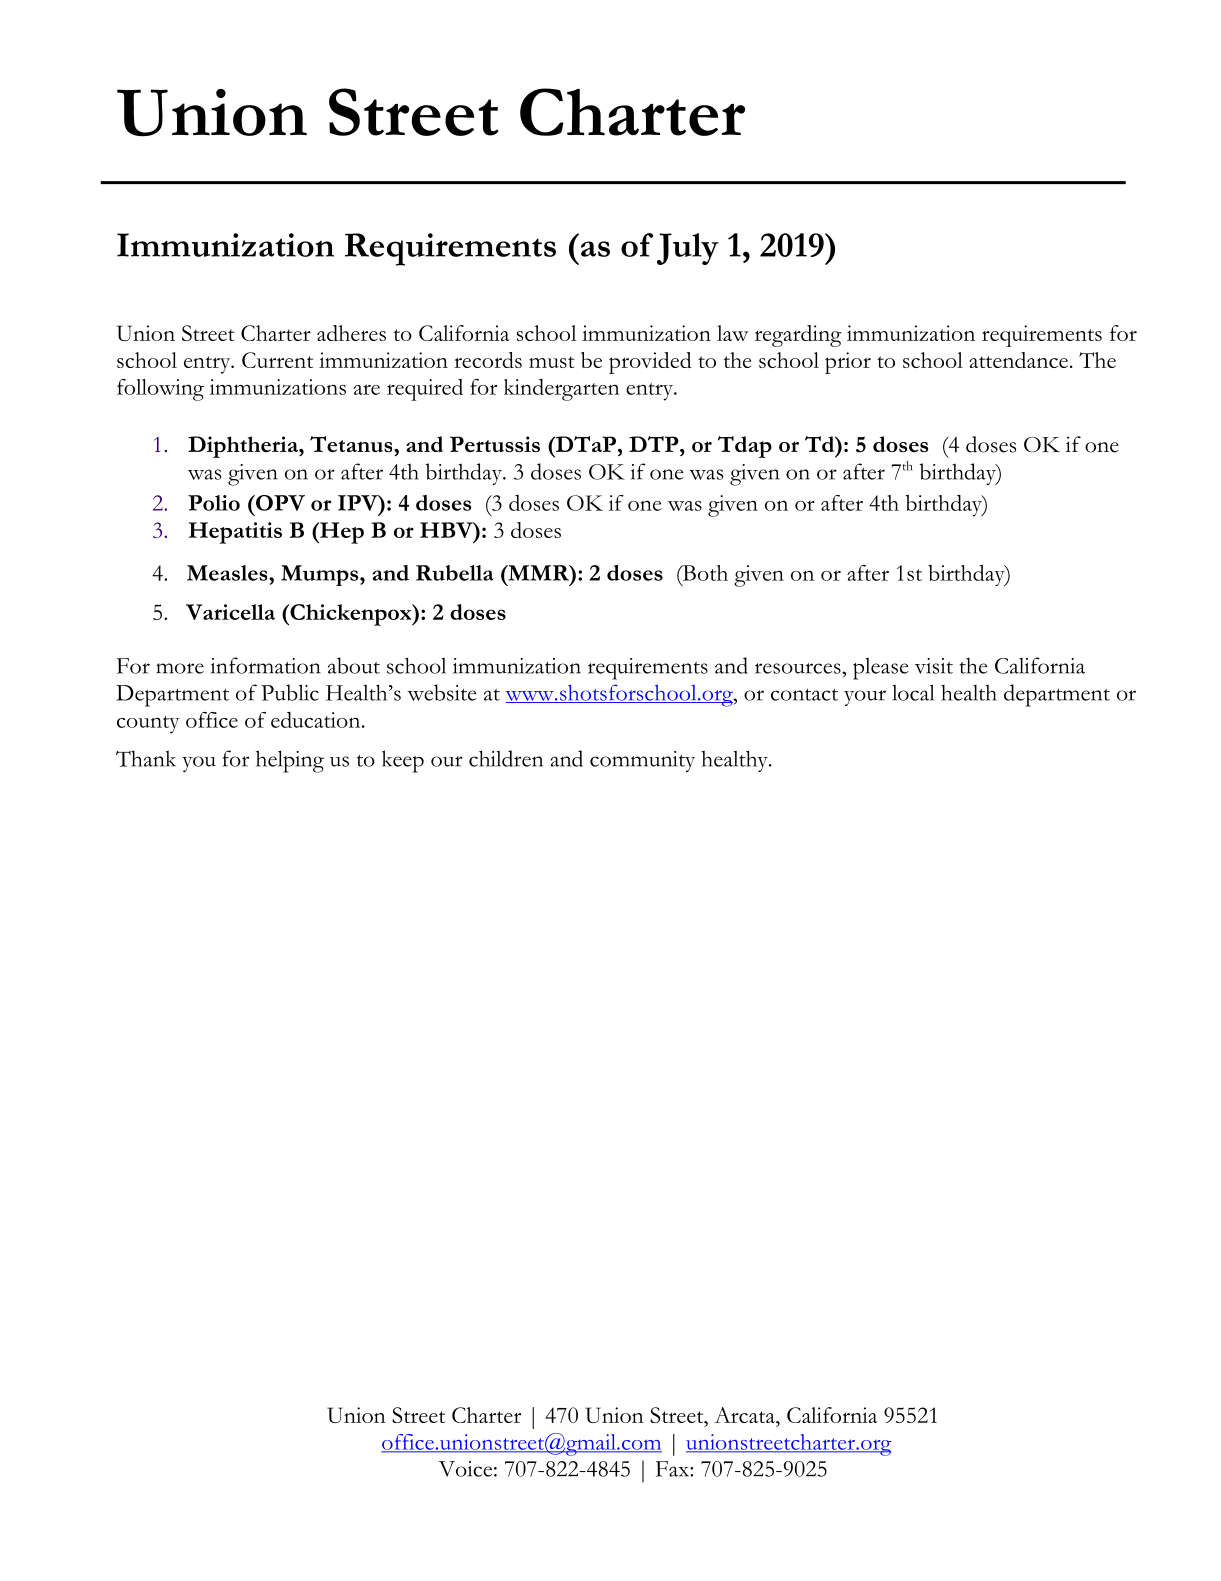 The image size is (1221, 1581). Describe the element at coordinates (913, 692) in the document. I see `local` at that location.
